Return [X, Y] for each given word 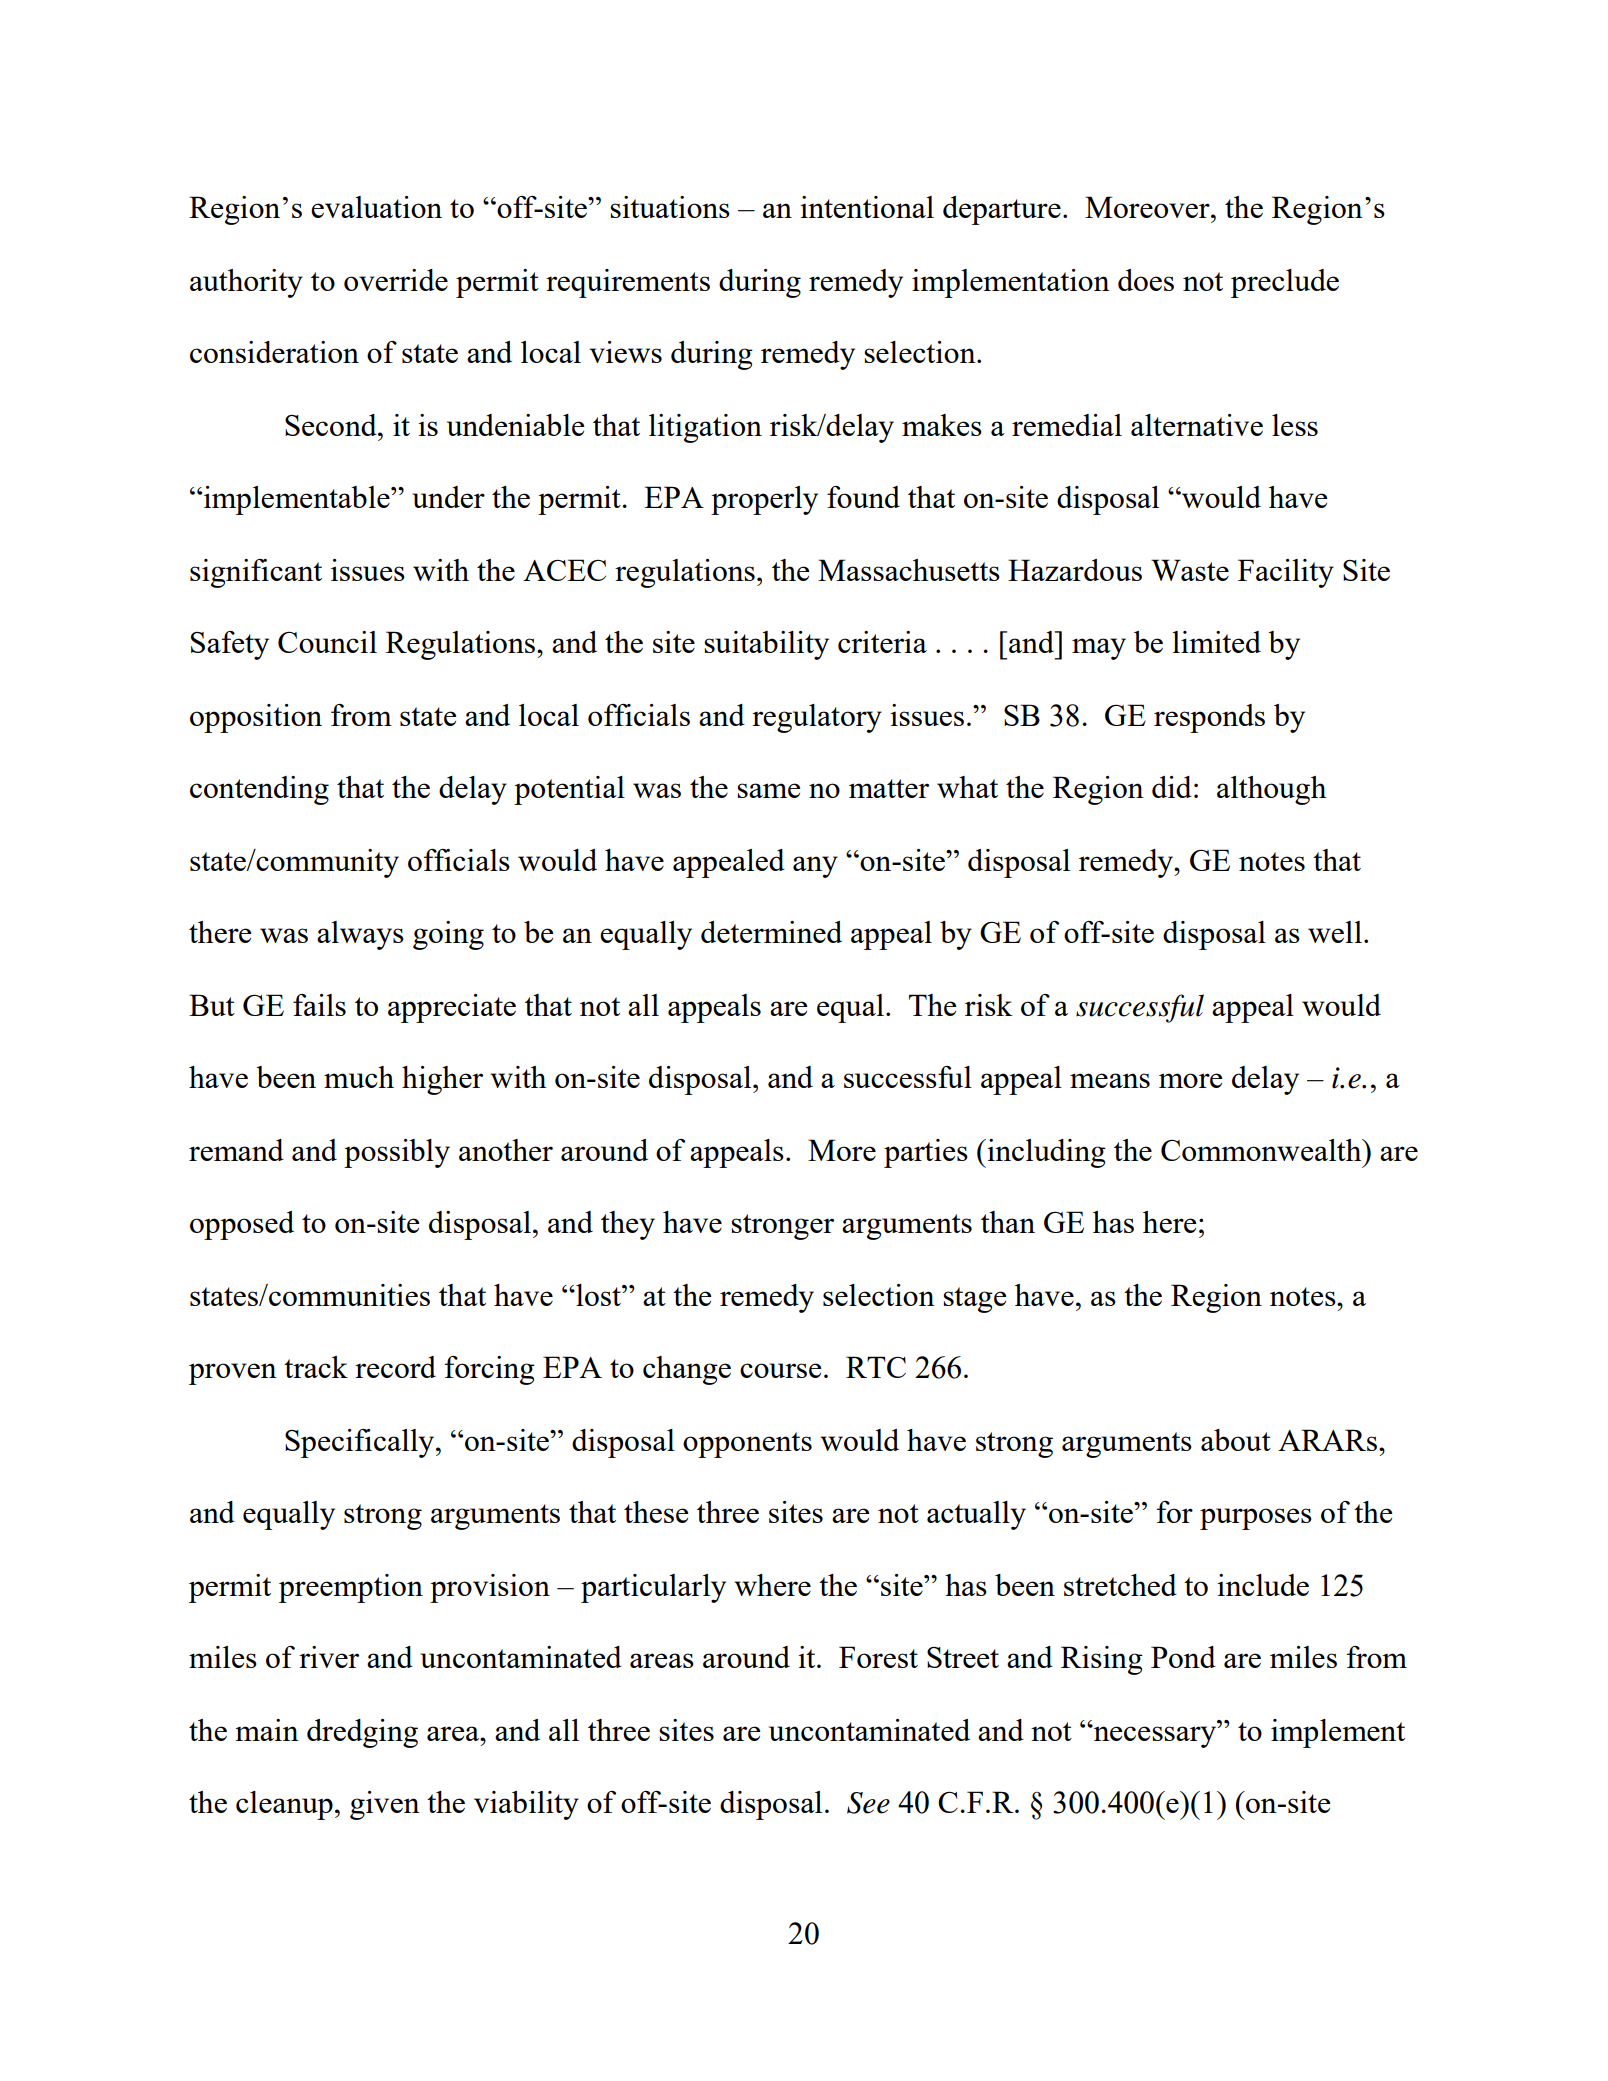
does [1146, 280]
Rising [1102, 1660]
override [396, 280]
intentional [867, 207]
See [868, 1803]
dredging [362, 1733]
